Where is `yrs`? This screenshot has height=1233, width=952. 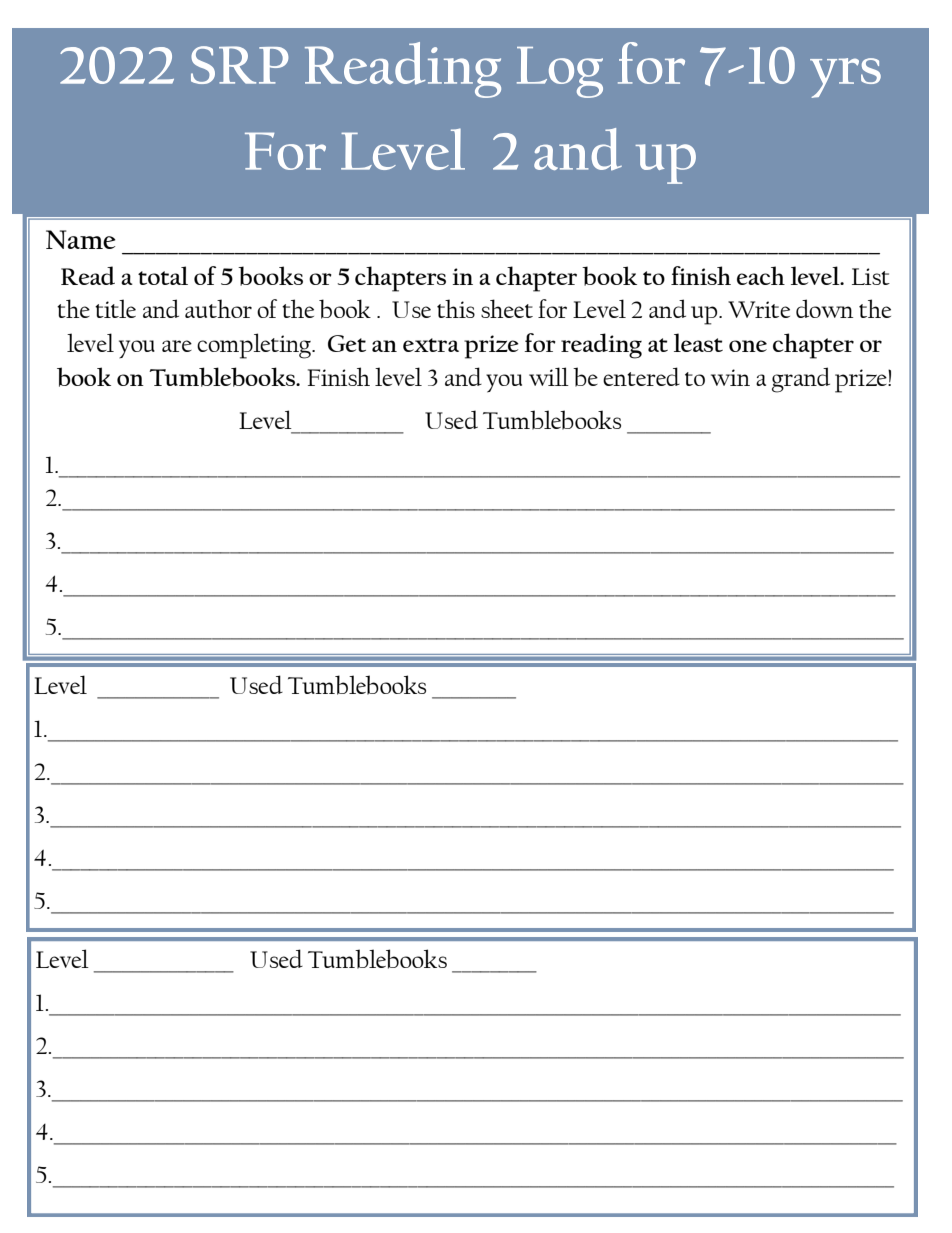 yrs is located at coordinates (845, 78).
